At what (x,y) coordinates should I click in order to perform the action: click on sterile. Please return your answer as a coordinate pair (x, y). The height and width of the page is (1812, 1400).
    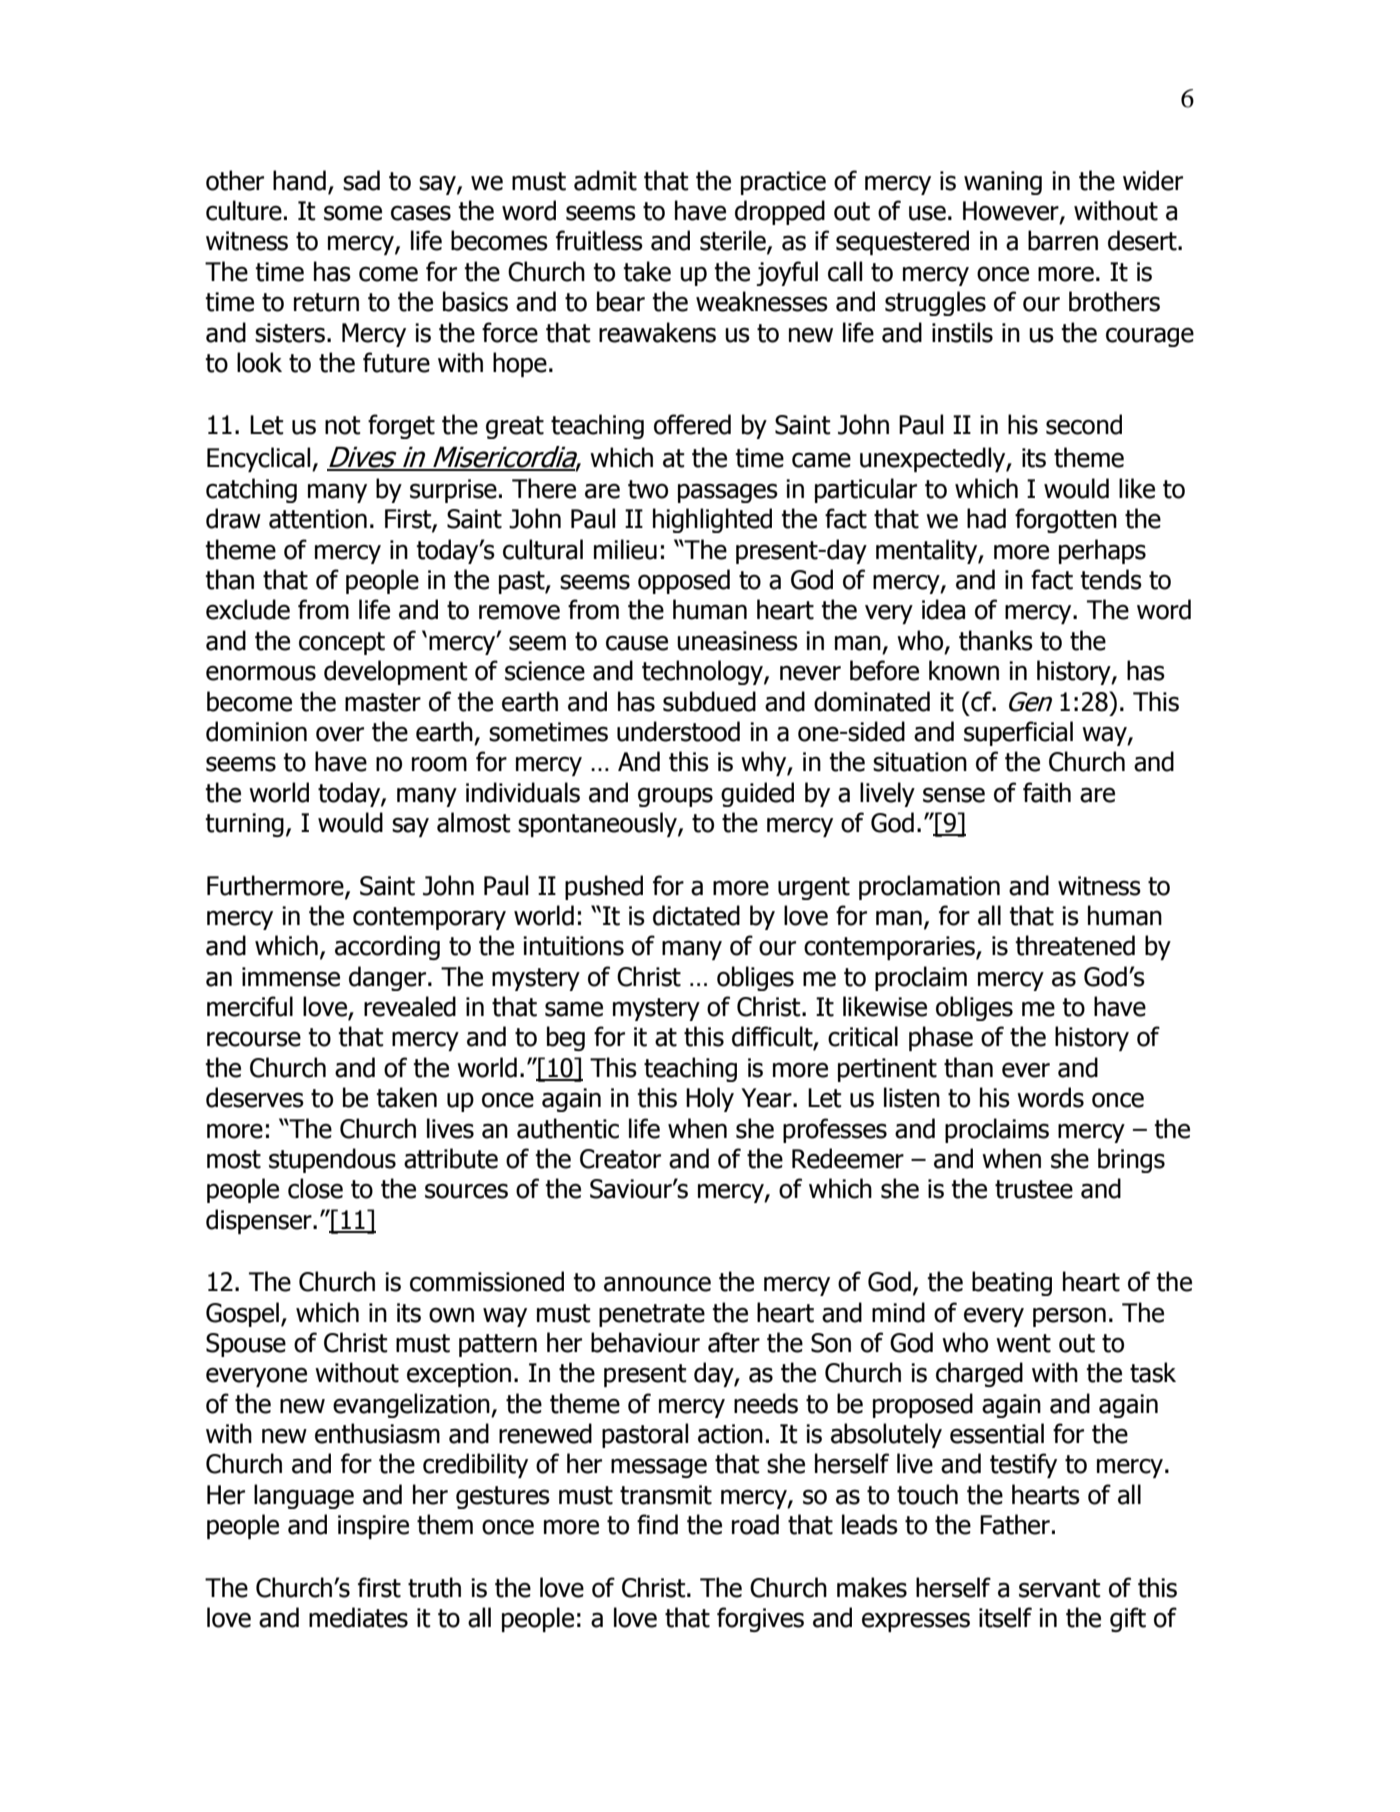
    Looking at the image, I should click on (734, 241).
